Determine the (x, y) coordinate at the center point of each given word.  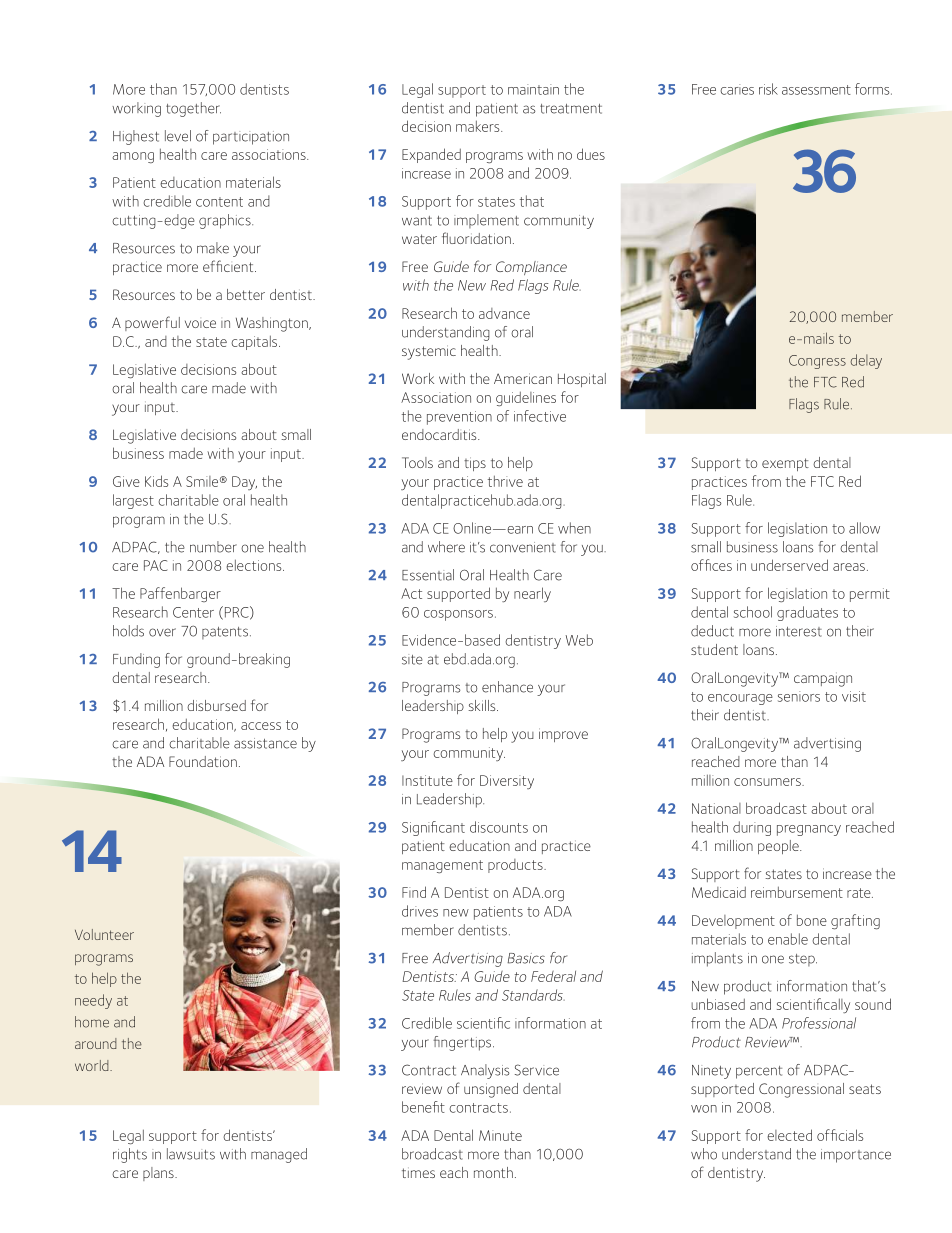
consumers (768, 782)
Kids (156, 481)
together (193, 109)
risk (768, 89)
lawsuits (191, 1154)
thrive (505, 481)
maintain (533, 89)
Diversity (507, 782)
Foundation (203, 761)
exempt (785, 464)
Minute (500, 1135)
